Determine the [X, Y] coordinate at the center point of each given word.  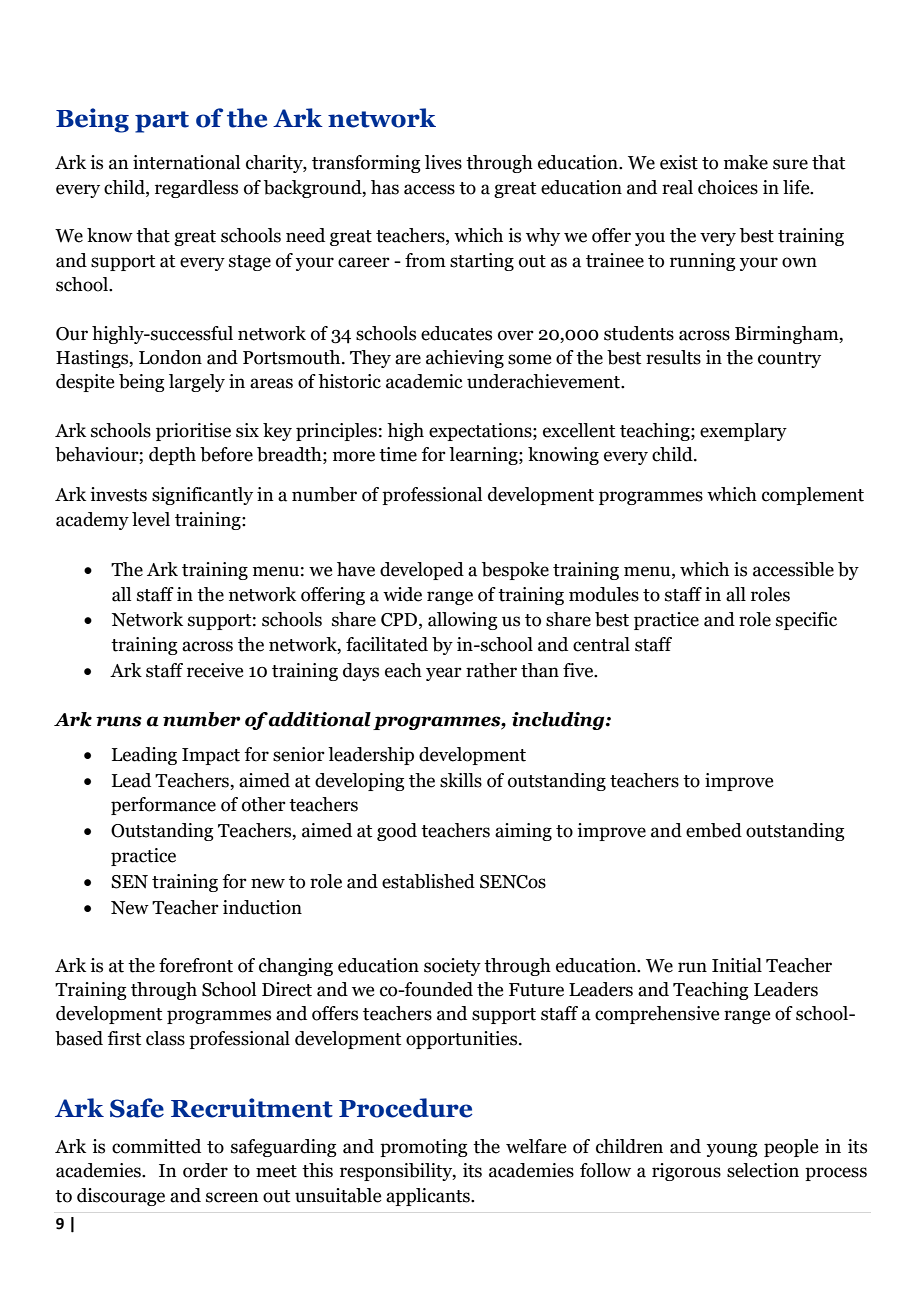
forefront [196, 965]
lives [443, 162]
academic [424, 381]
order [205, 1170]
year [444, 674]
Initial [737, 965]
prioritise [193, 432]
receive [215, 670]
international [186, 162]
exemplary [743, 432]
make [746, 162]
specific [806, 621]
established [428, 881]
